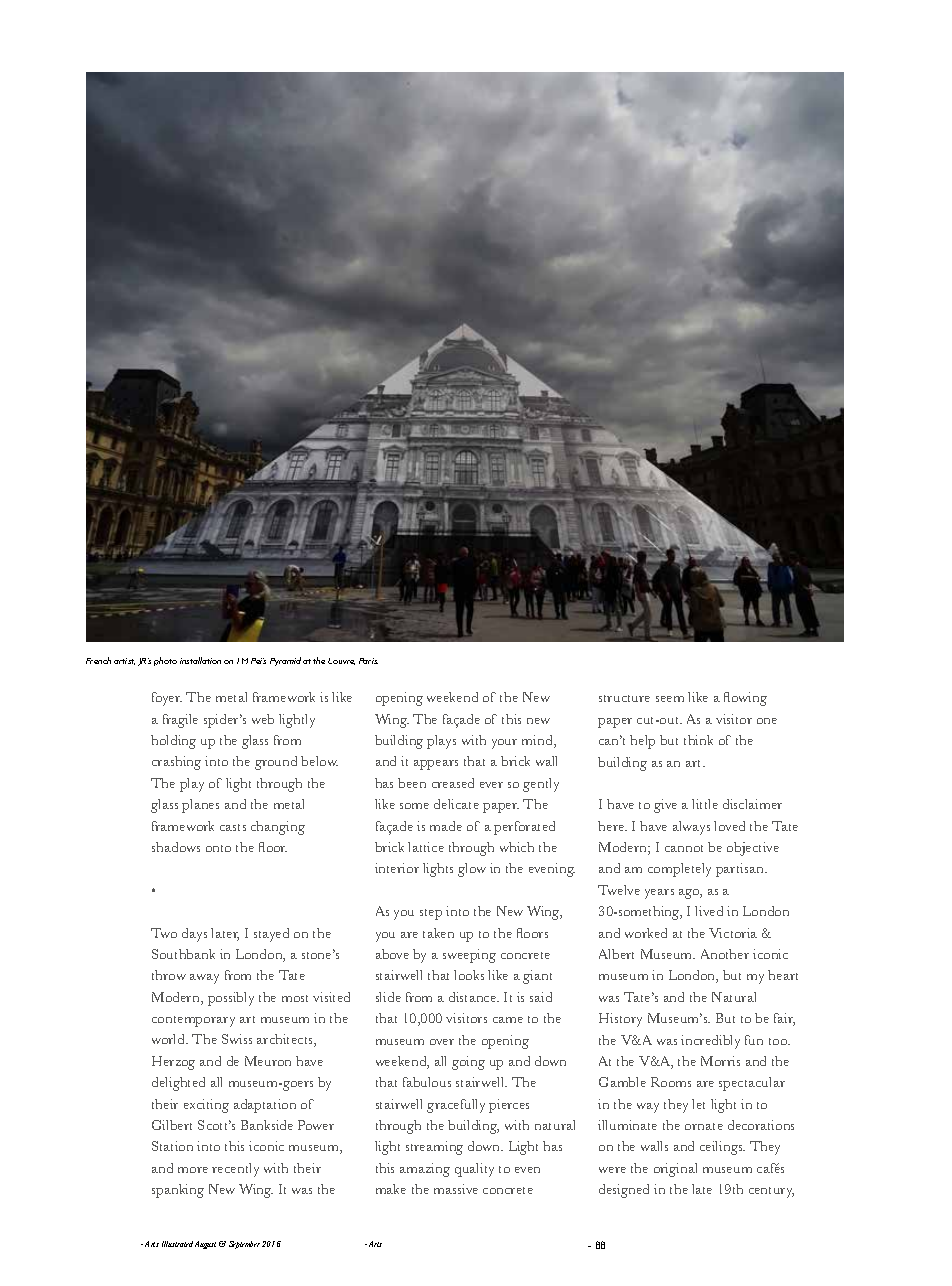  I want to click on Illustrated, so click(177, 1244).
